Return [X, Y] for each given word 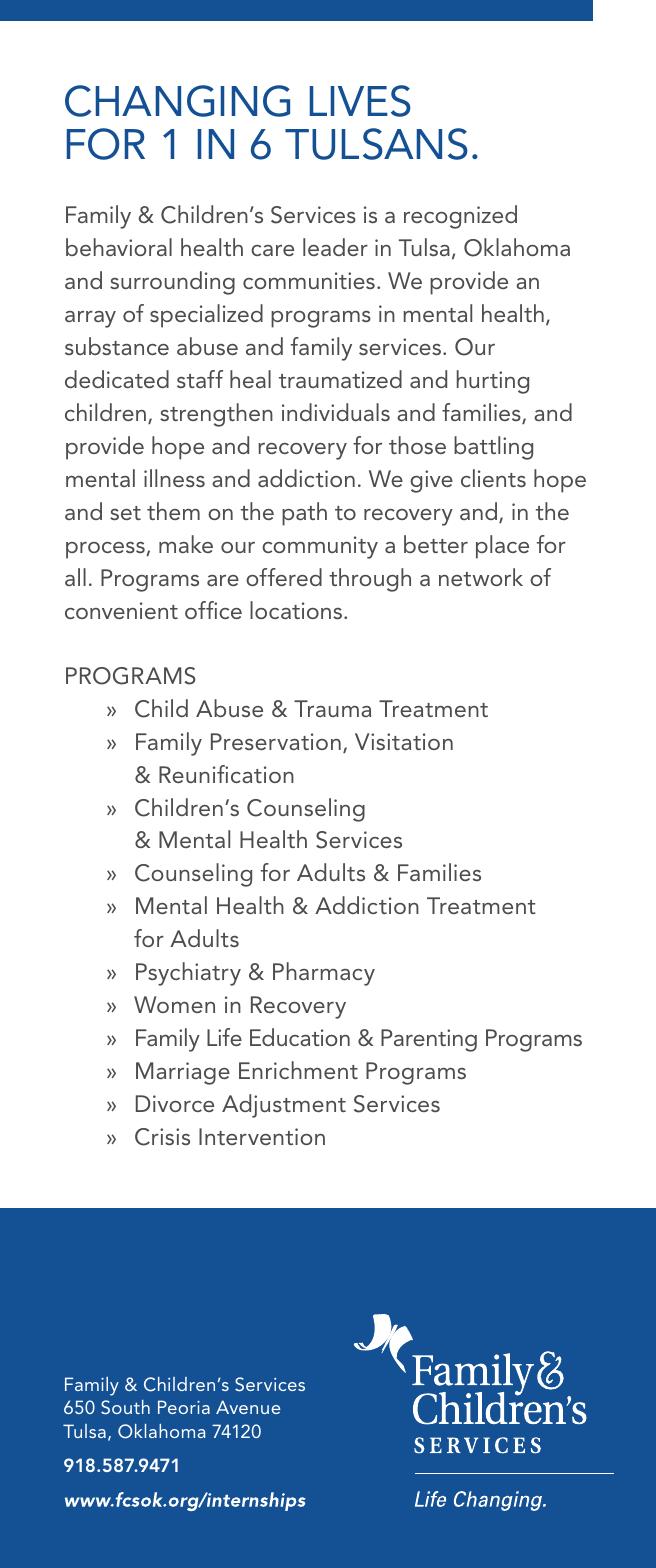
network [481, 577]
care [272, 250]
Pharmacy [324, 974]
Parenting [429, 1040]
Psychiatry [188, 974]
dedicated [117, 379]
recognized [460, 217]
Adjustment [284, 1106]
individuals [336, 412]
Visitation [404, 741]
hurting [493, 382]
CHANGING [177, 101]
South [125, 1407]
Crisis [162, 1137]
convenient [121, 610]
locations [296, 610]
